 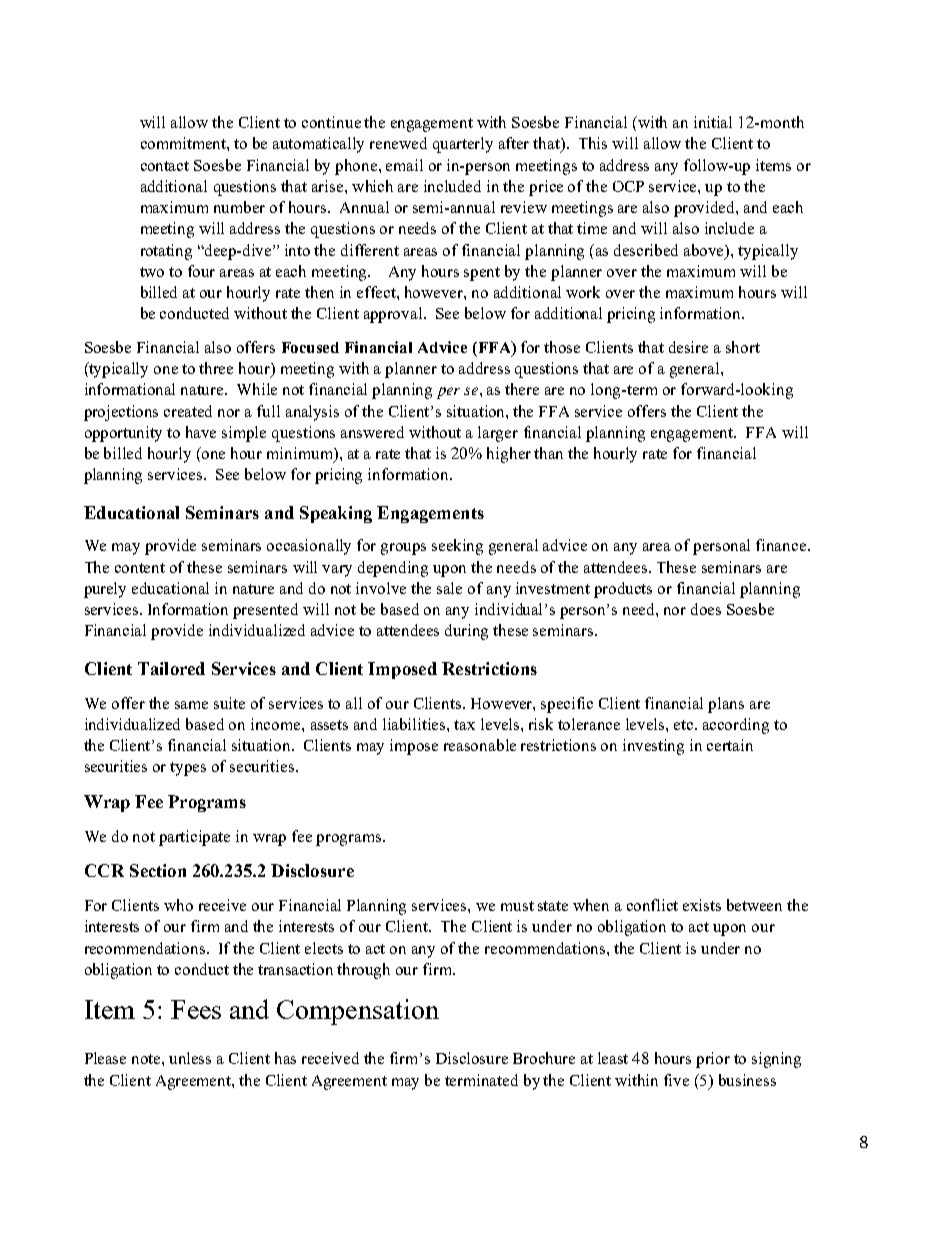 What do you see at coordinates (706, 609) in the screenshot?
I see `does` at bounding box center [706, 609].
